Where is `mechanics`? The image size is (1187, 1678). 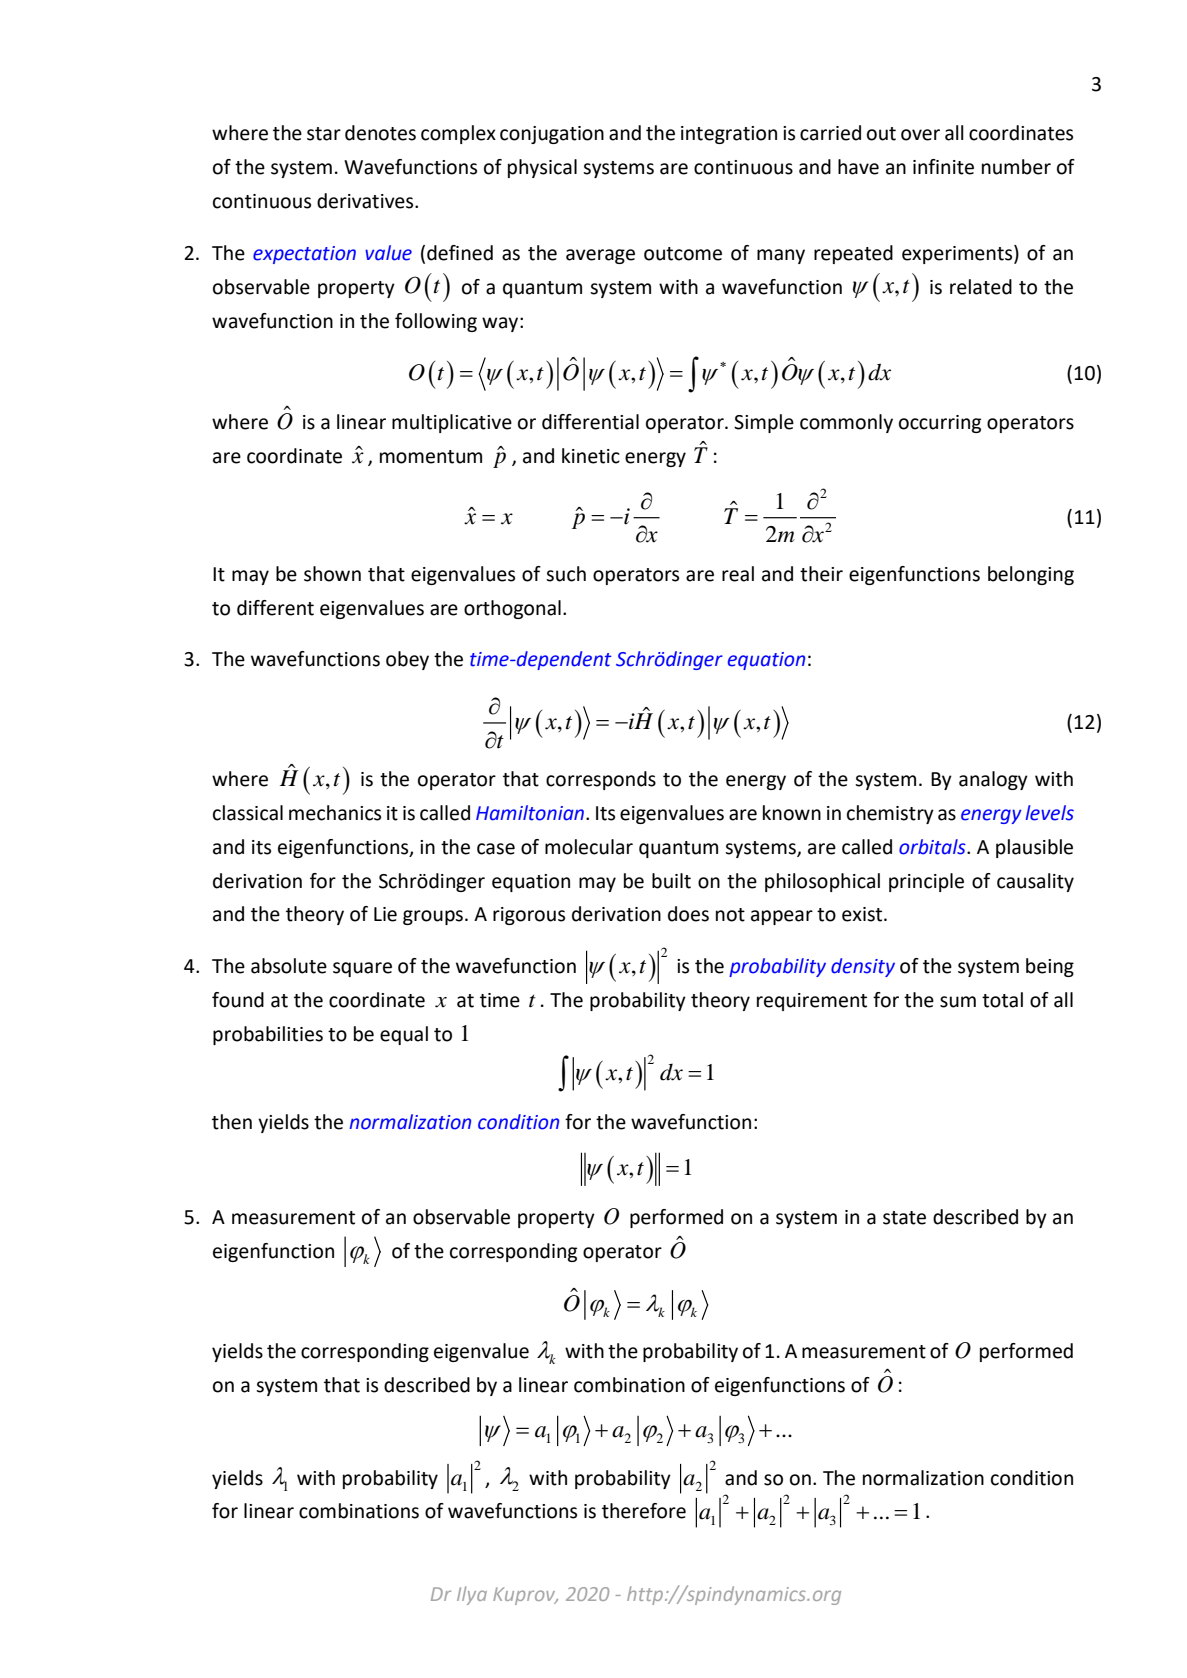 mechanics is located at coordinates (335, 813).
